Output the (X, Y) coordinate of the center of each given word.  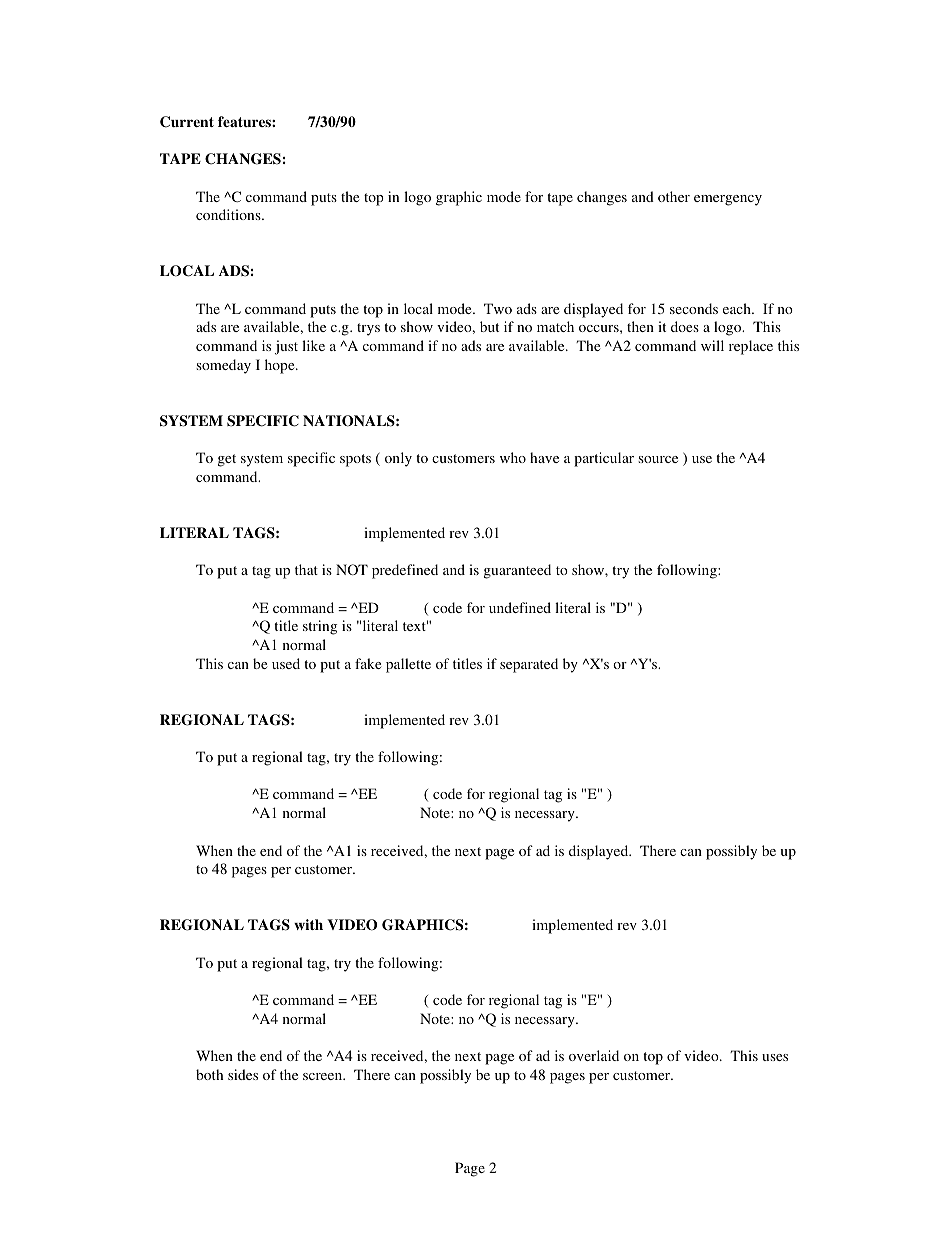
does (685, 326)
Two (498, 308)
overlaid (594, 1055)
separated (529, 665)
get (227, 460)
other (674, 196)
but (489, 326)
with (308, 924)
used (286, 663)
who (513, 457)
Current (187, 122)
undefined (520, 607)
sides (243, 1074)
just (286, 347)
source (658, 459)
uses (775, 1057)
